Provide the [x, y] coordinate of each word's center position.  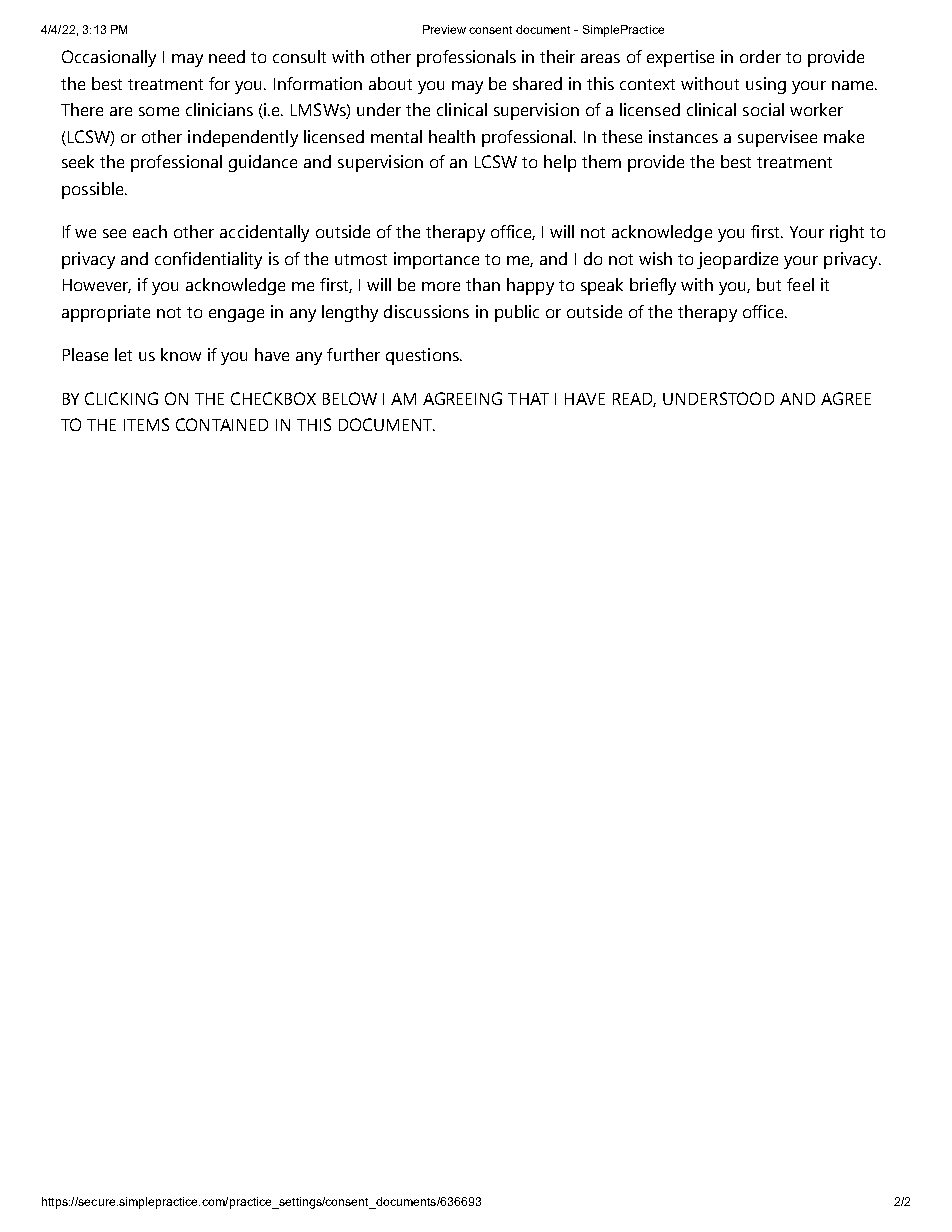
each [150, 231]
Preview [444, 29]
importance [436, 260]
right [847, 233]
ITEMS [146, 424]
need [227, 56]
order [760, 56]
